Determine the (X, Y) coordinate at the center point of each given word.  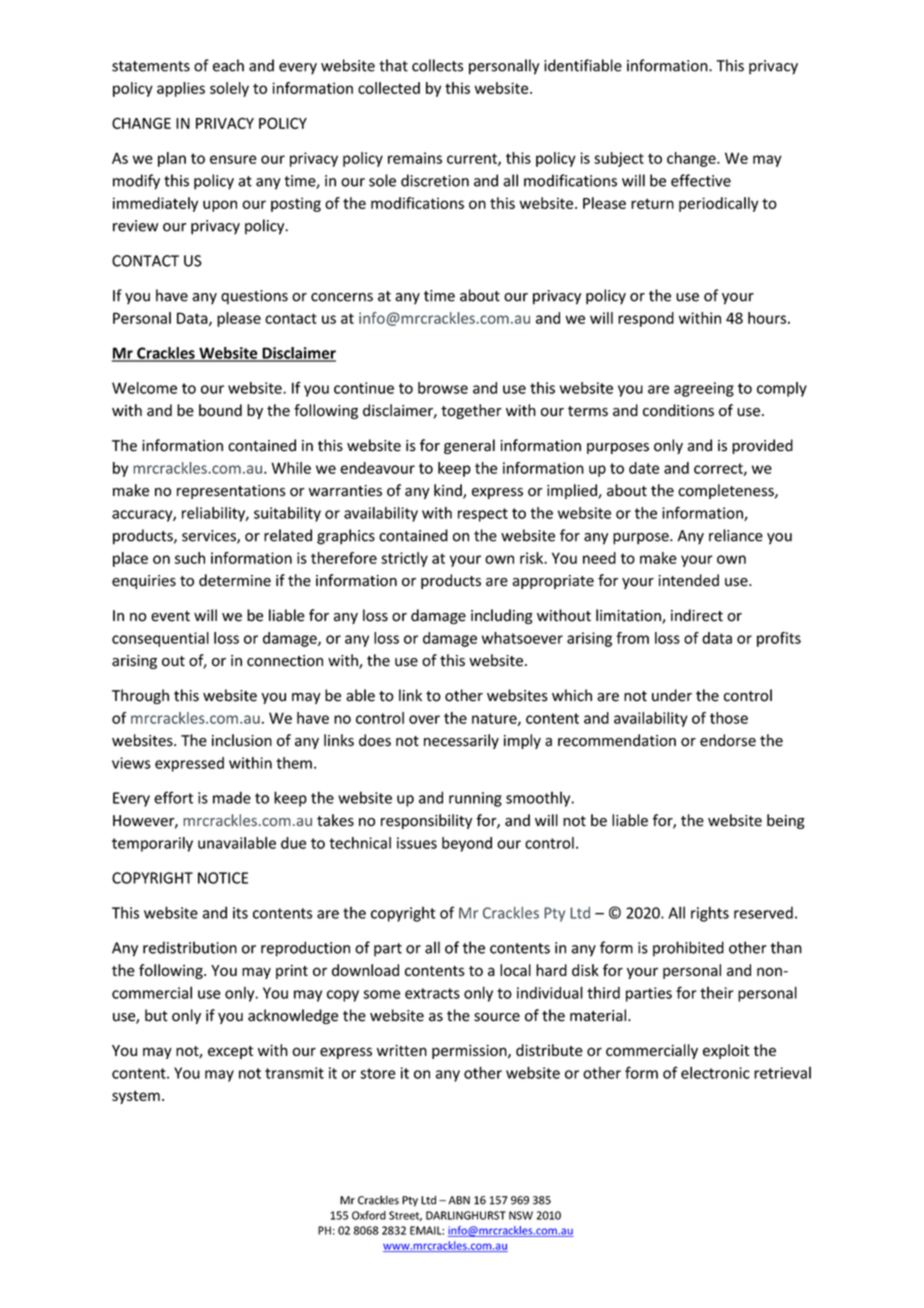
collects (437, 65)
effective (701, 180)
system (136, 1097)
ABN (459, 1200)
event (170, 616)
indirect (697, 615)
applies (181, 89)
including (502, 616)
